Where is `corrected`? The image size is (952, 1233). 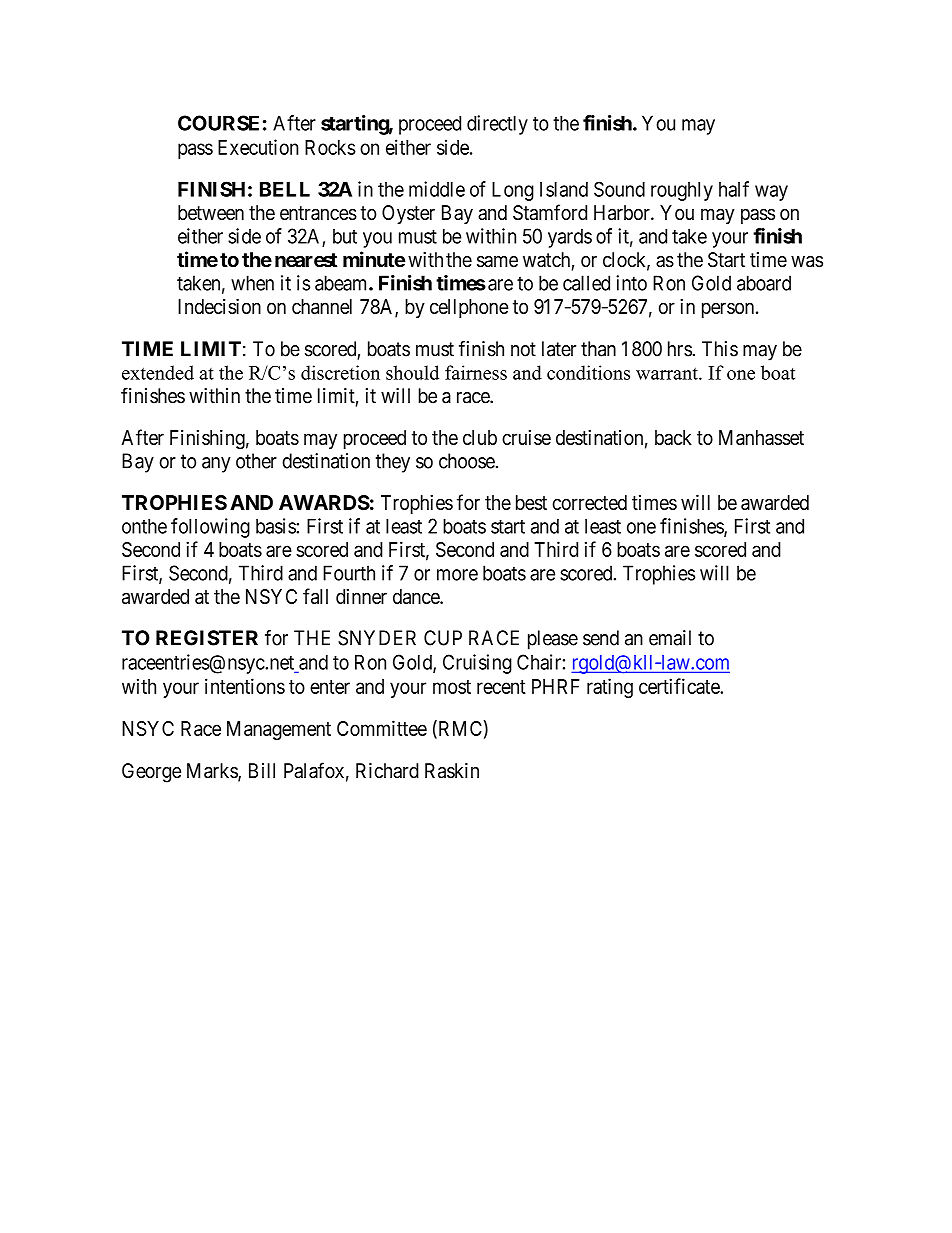
corrected is located at coordinates (589, 502).
